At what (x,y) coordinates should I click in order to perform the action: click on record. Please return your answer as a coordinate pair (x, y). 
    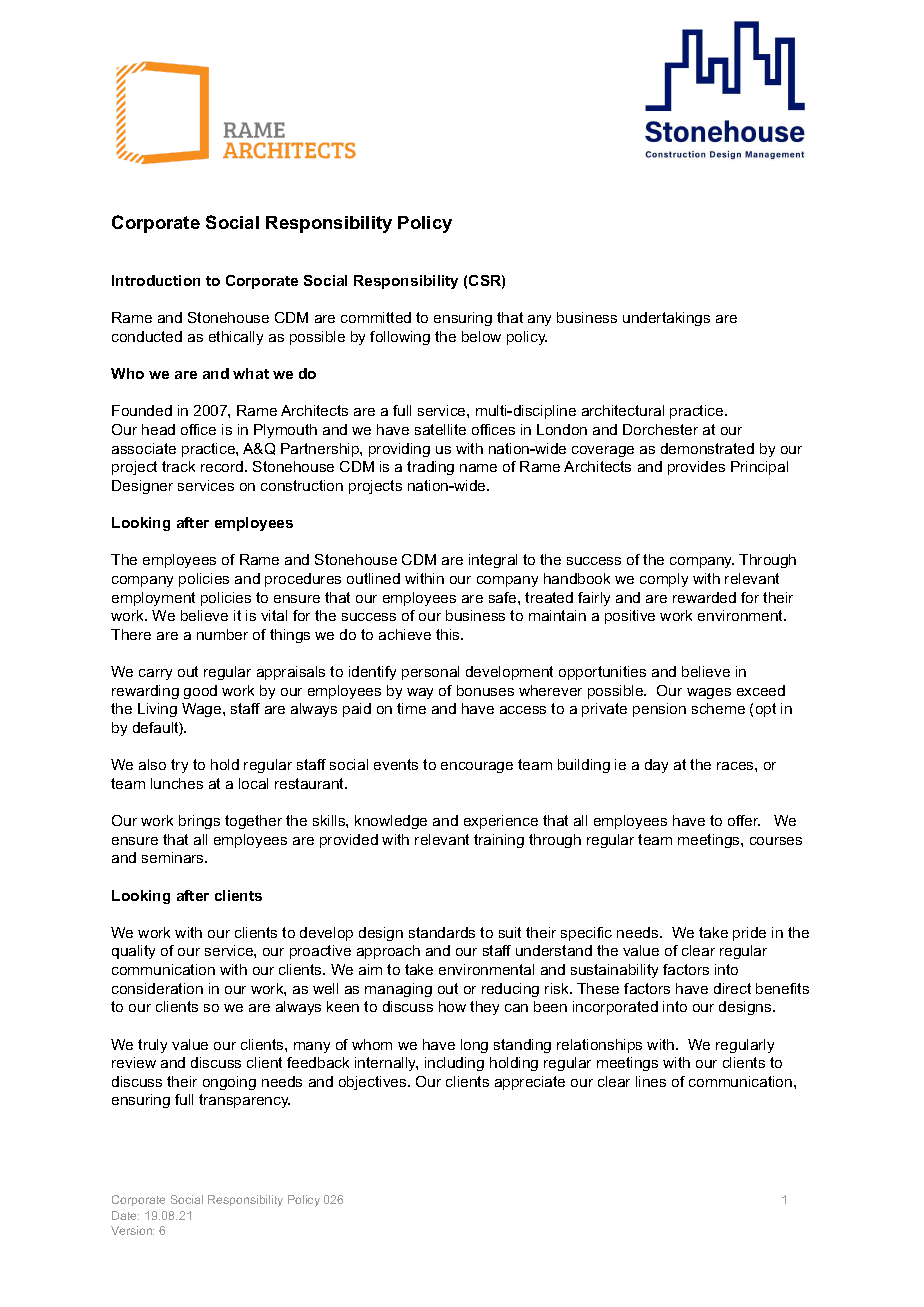
    Looking at the image, I should click on (223, 466).
